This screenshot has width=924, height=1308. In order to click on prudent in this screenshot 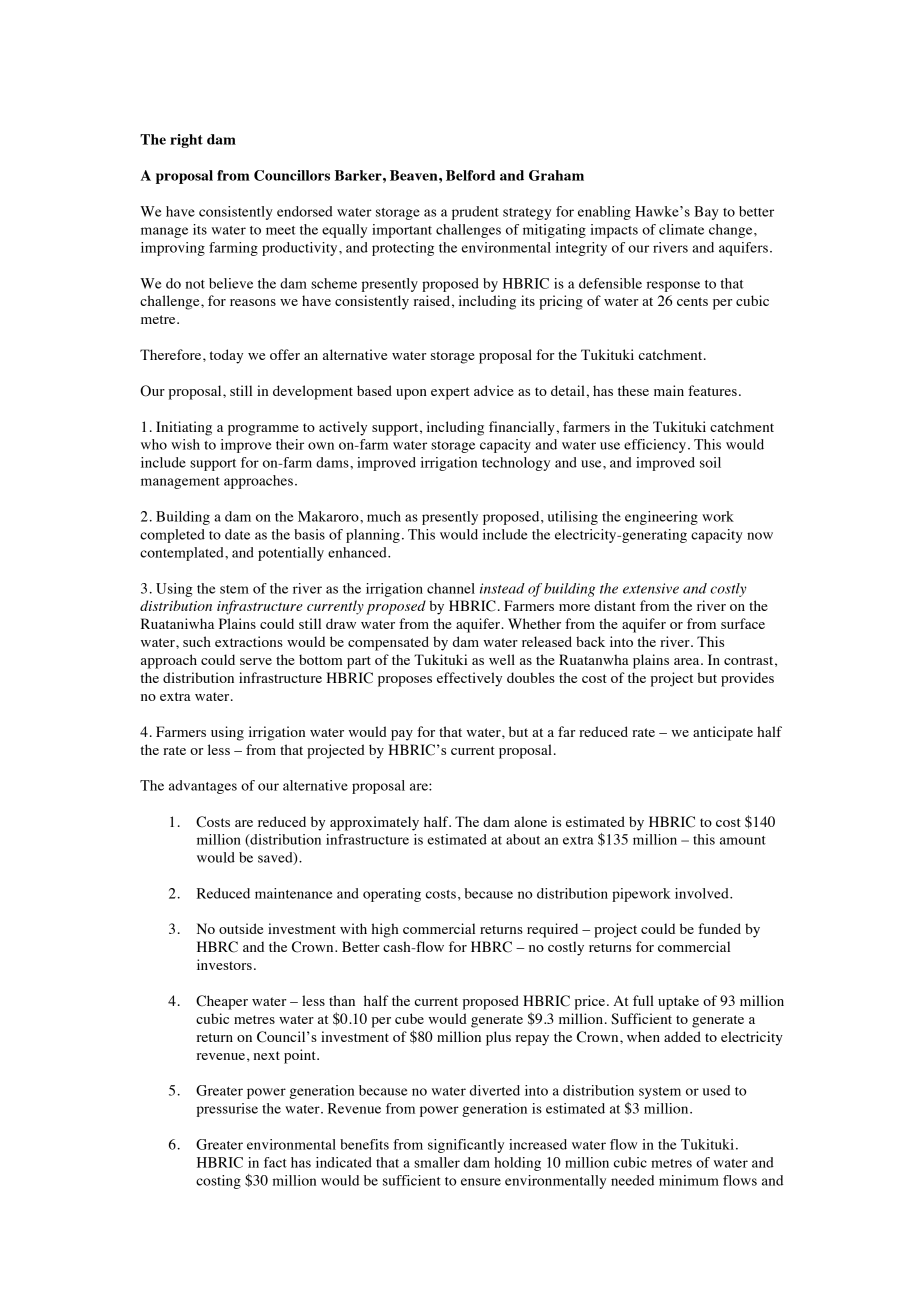, I will do `click(475, 213)`.
